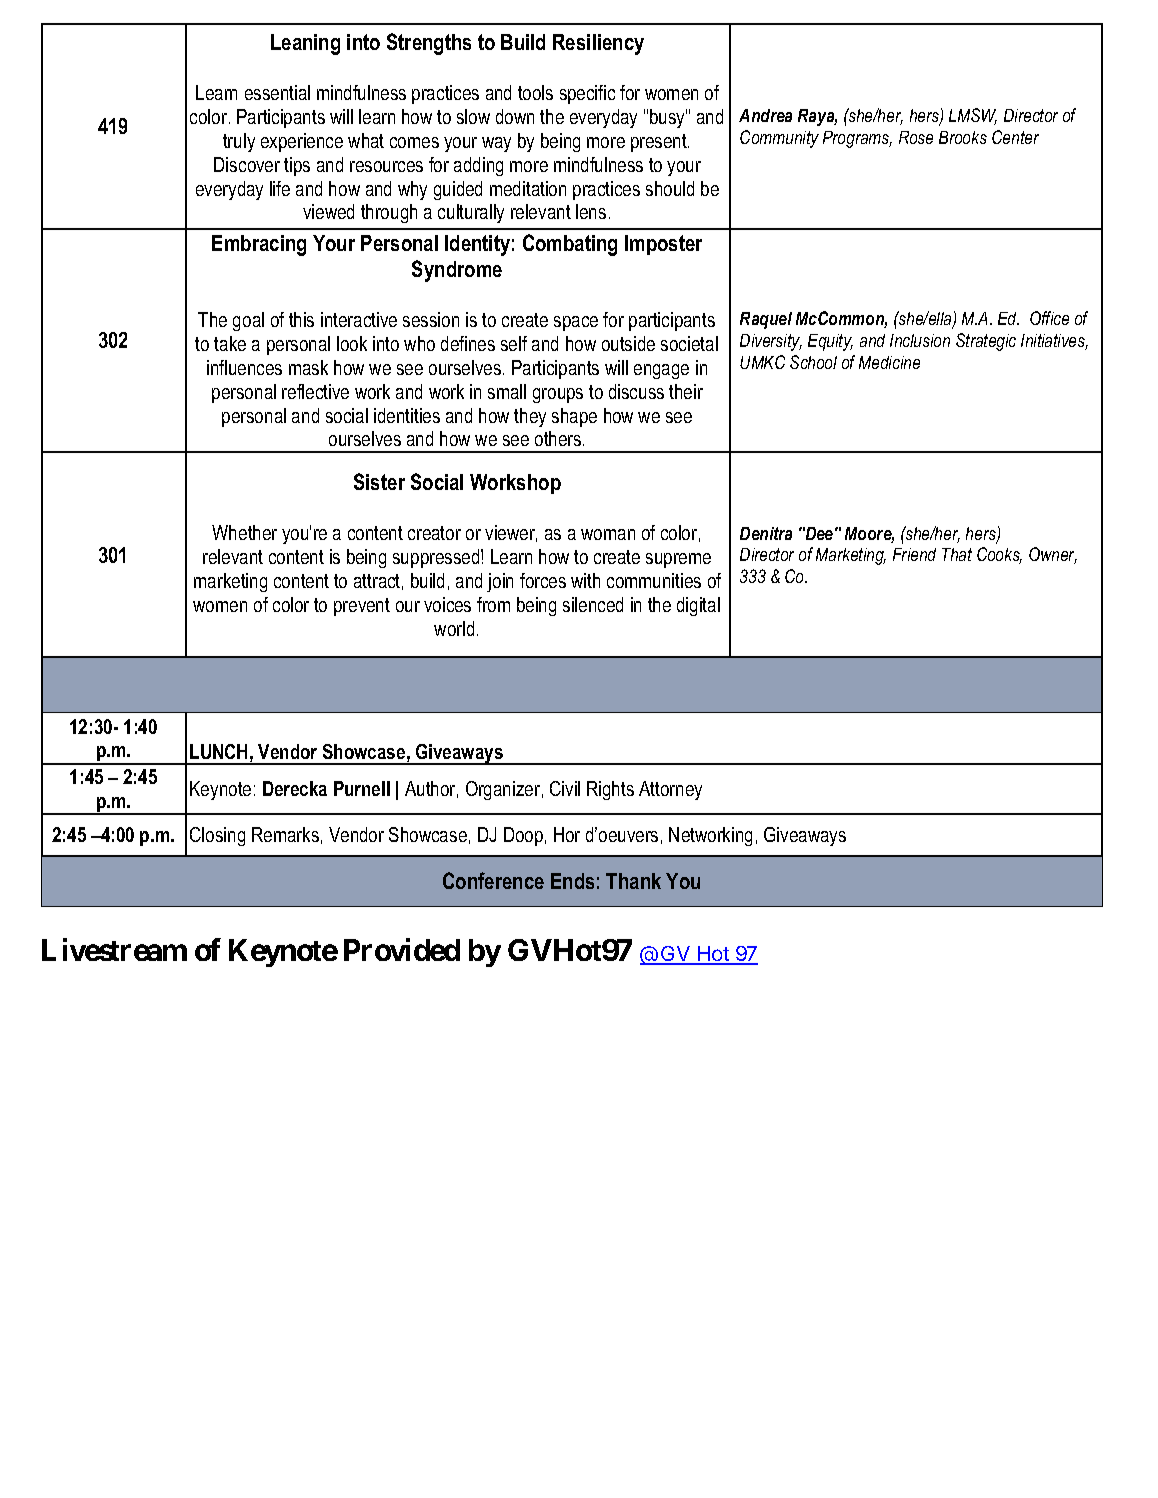  I want to click on specific, so click(587, 94).
